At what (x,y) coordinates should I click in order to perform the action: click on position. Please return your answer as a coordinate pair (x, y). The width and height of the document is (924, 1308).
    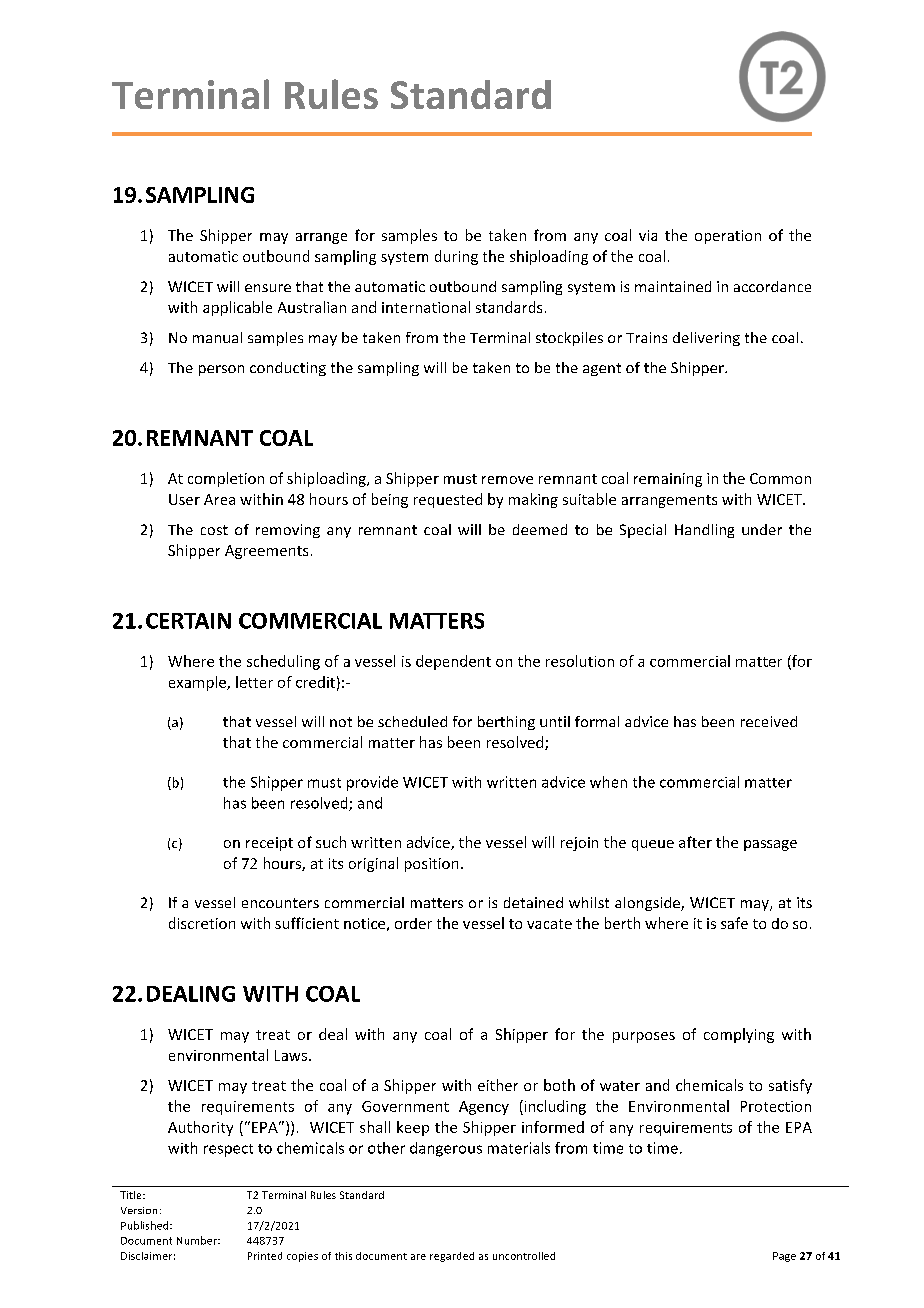
    Looking at the image, I should click on (431, 865).
